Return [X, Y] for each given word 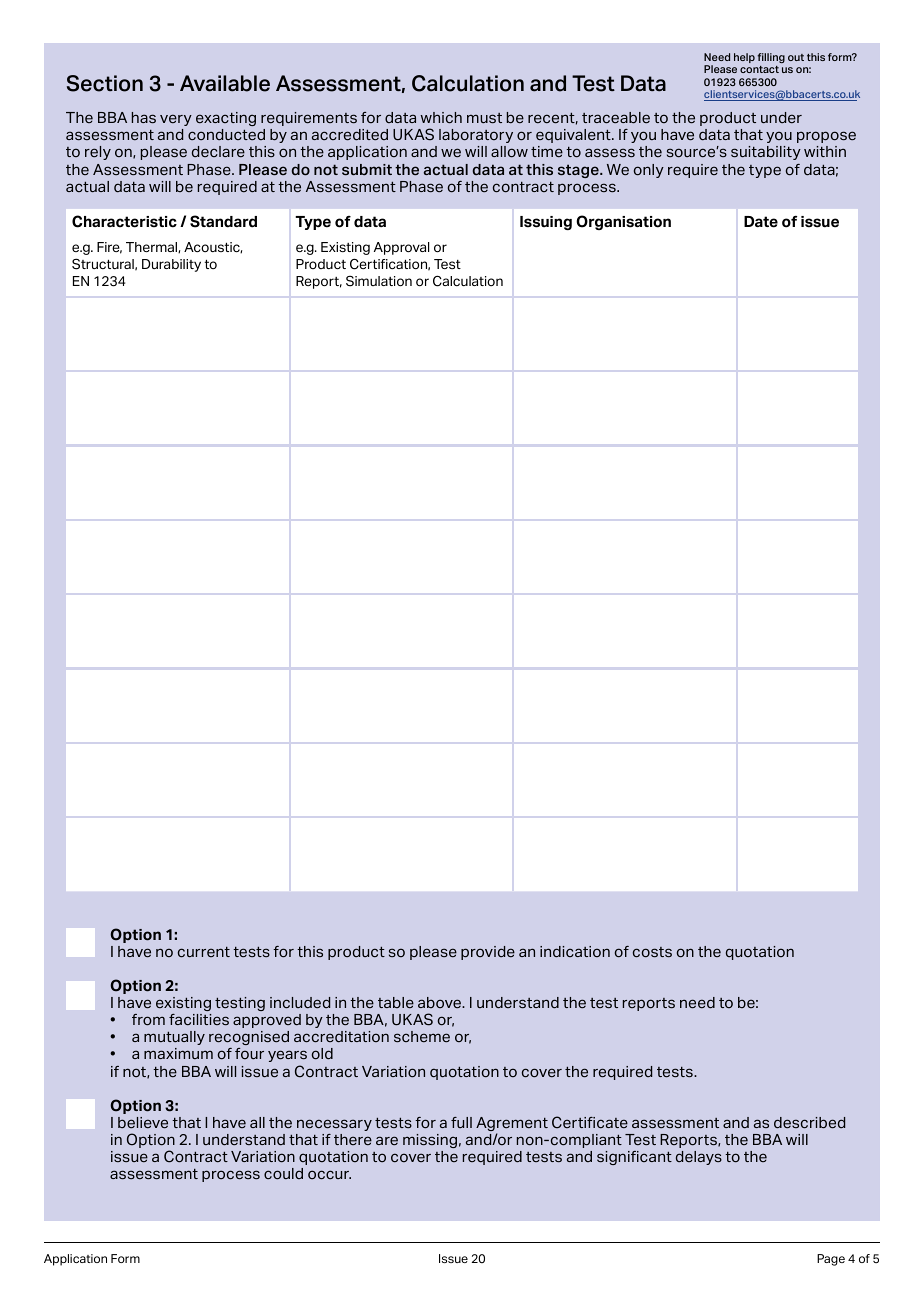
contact [759, 69]
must [484, 118]
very [176, 120]
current [204, 952]
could [283, 1174]
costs [652, 952]
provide [488, 953]
